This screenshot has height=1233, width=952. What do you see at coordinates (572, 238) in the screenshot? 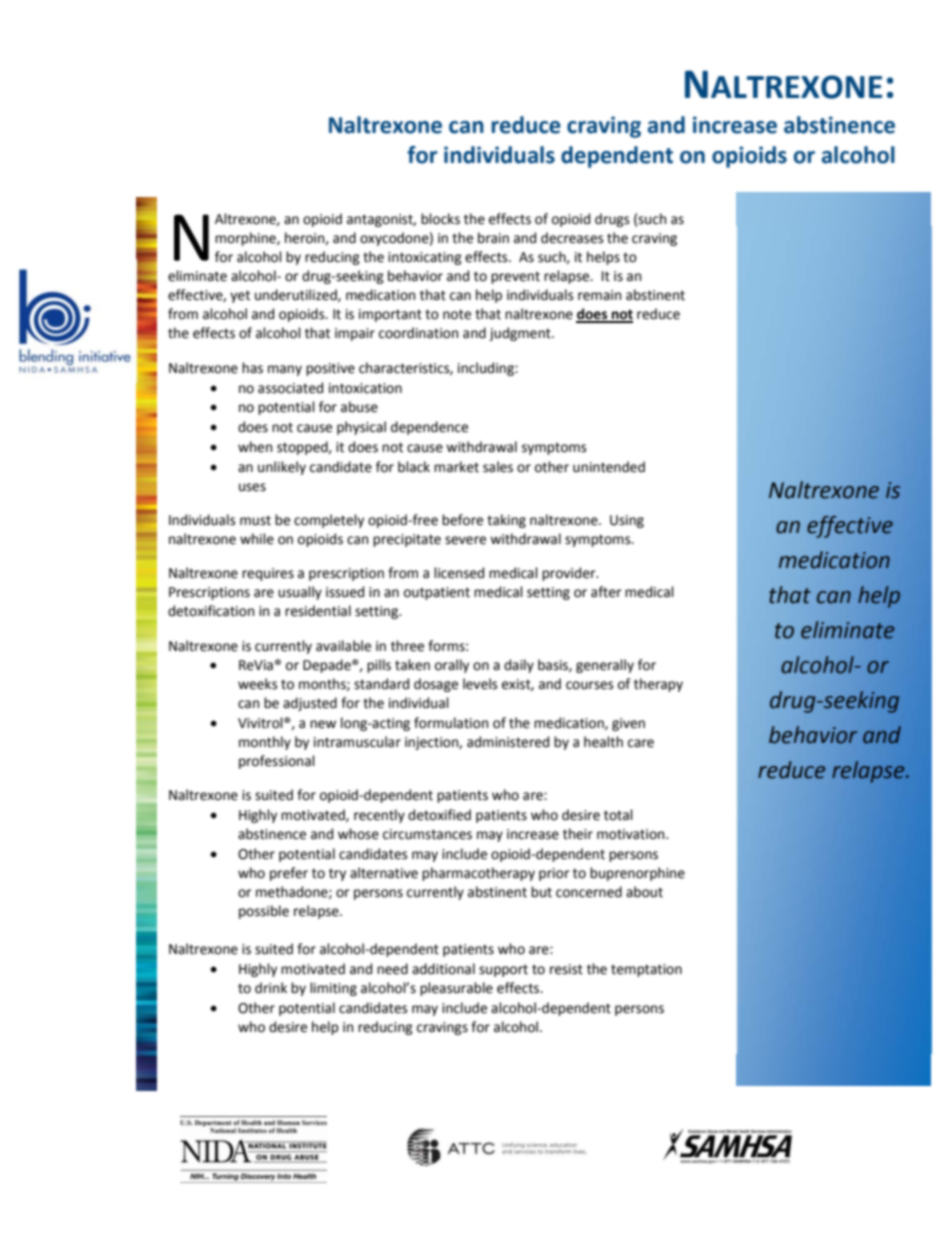
I see `decreases` at bounding box center [572, 238].
